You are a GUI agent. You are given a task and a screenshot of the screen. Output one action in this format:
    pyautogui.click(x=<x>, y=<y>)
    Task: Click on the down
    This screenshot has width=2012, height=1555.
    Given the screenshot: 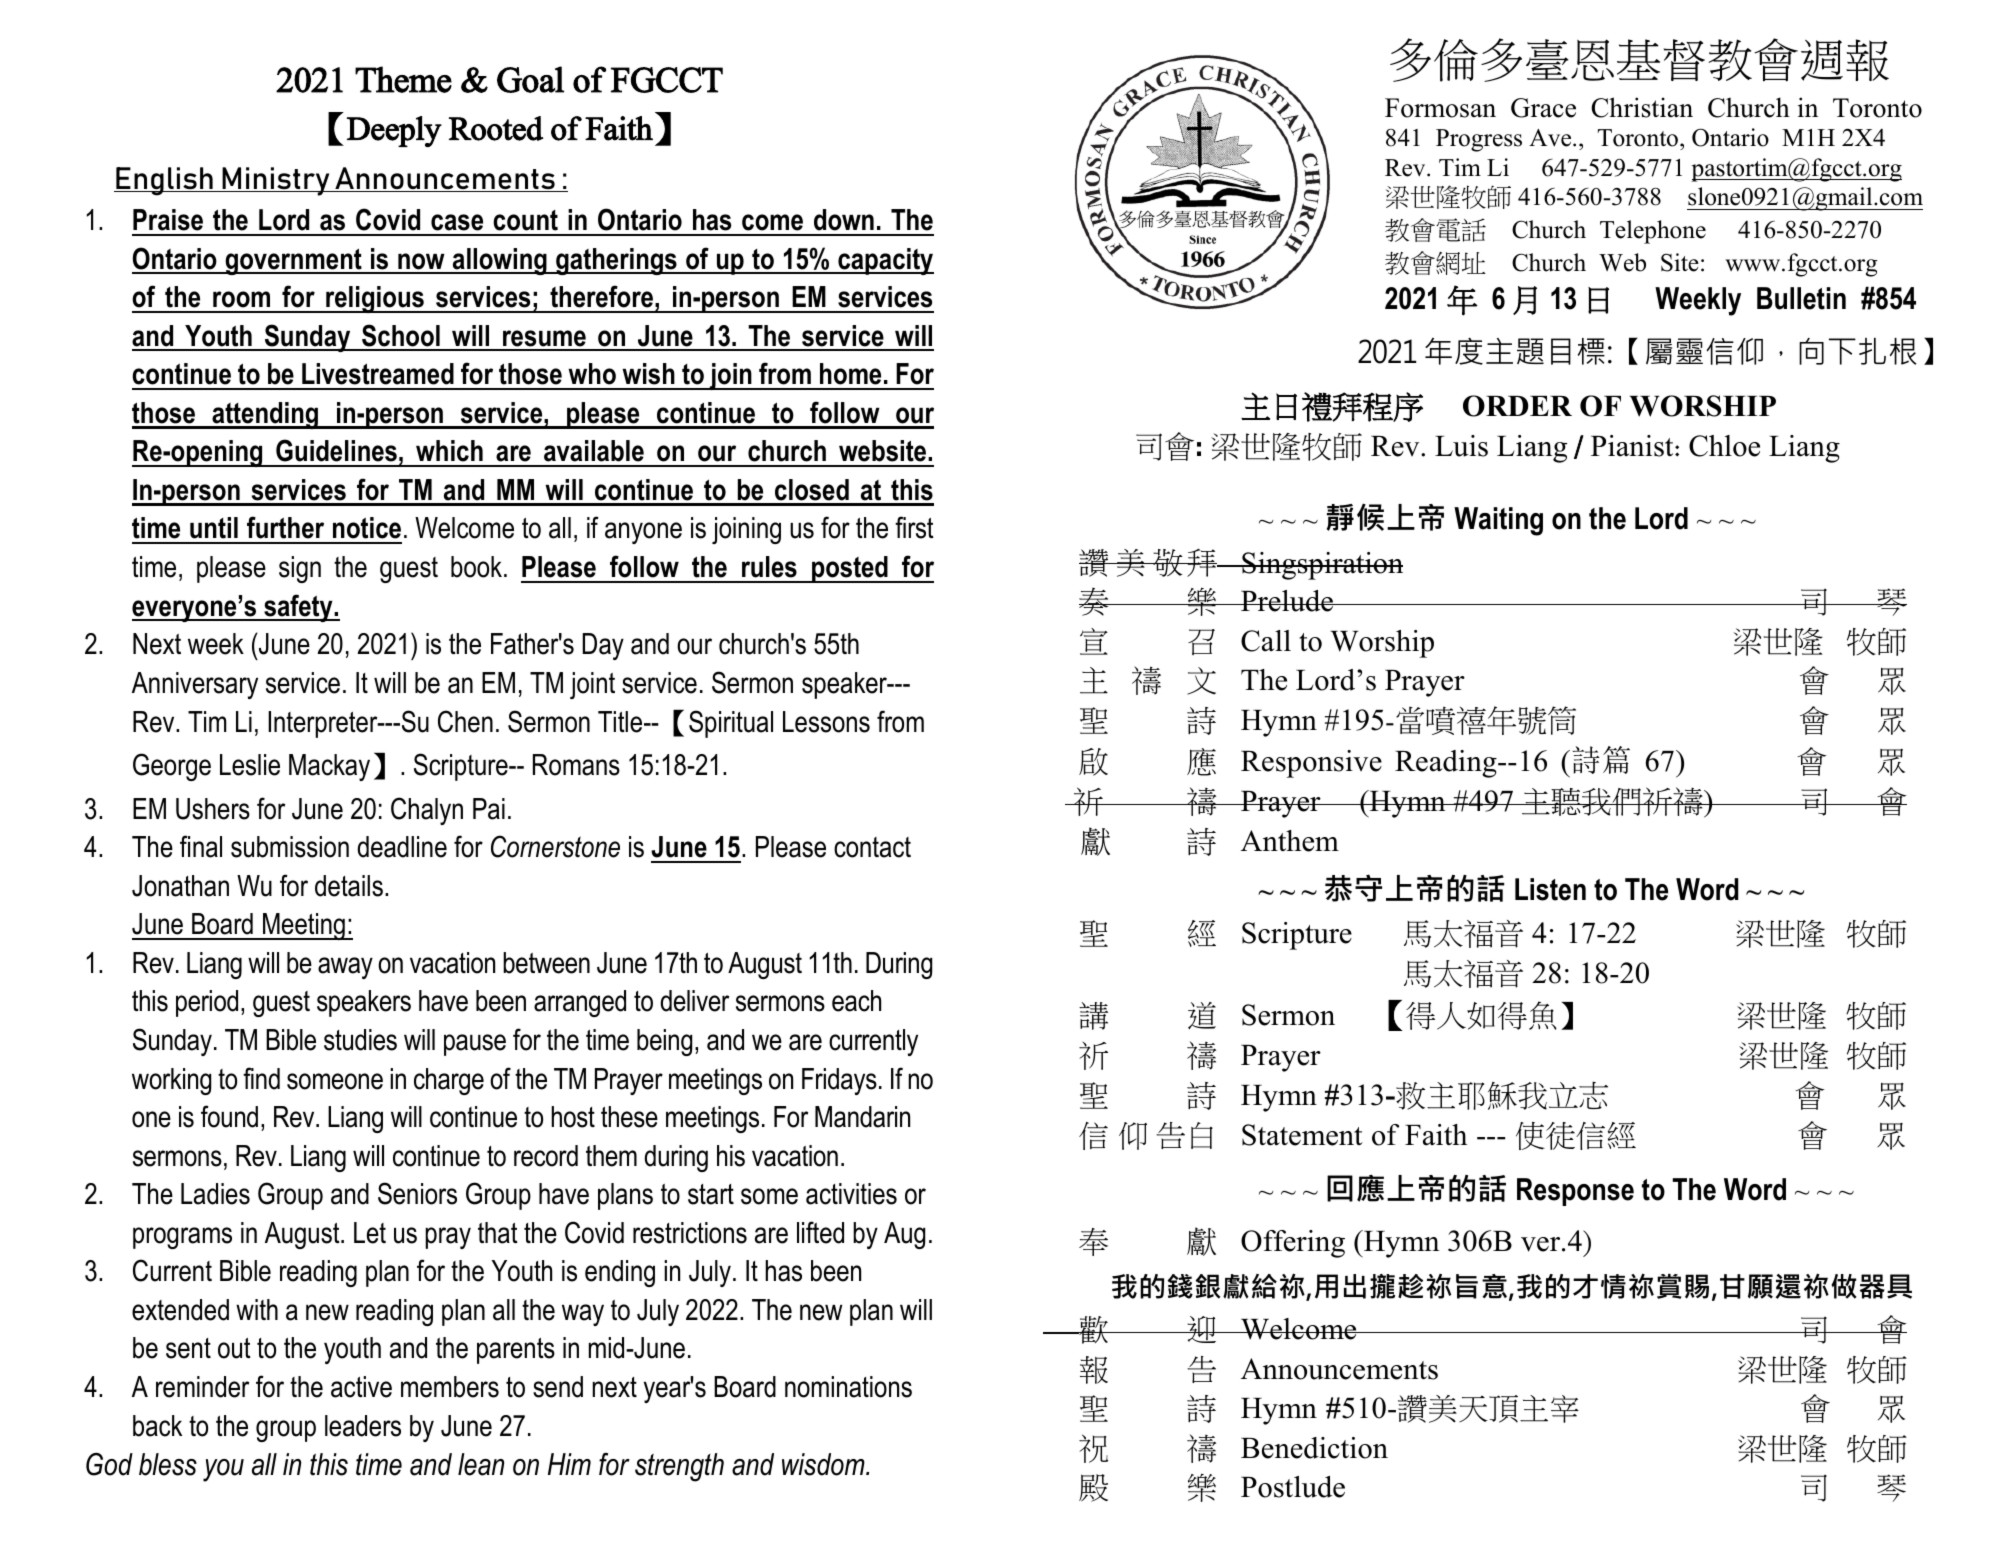 What is the action you would take?
    pyautogui.click(x=844, y=220)
